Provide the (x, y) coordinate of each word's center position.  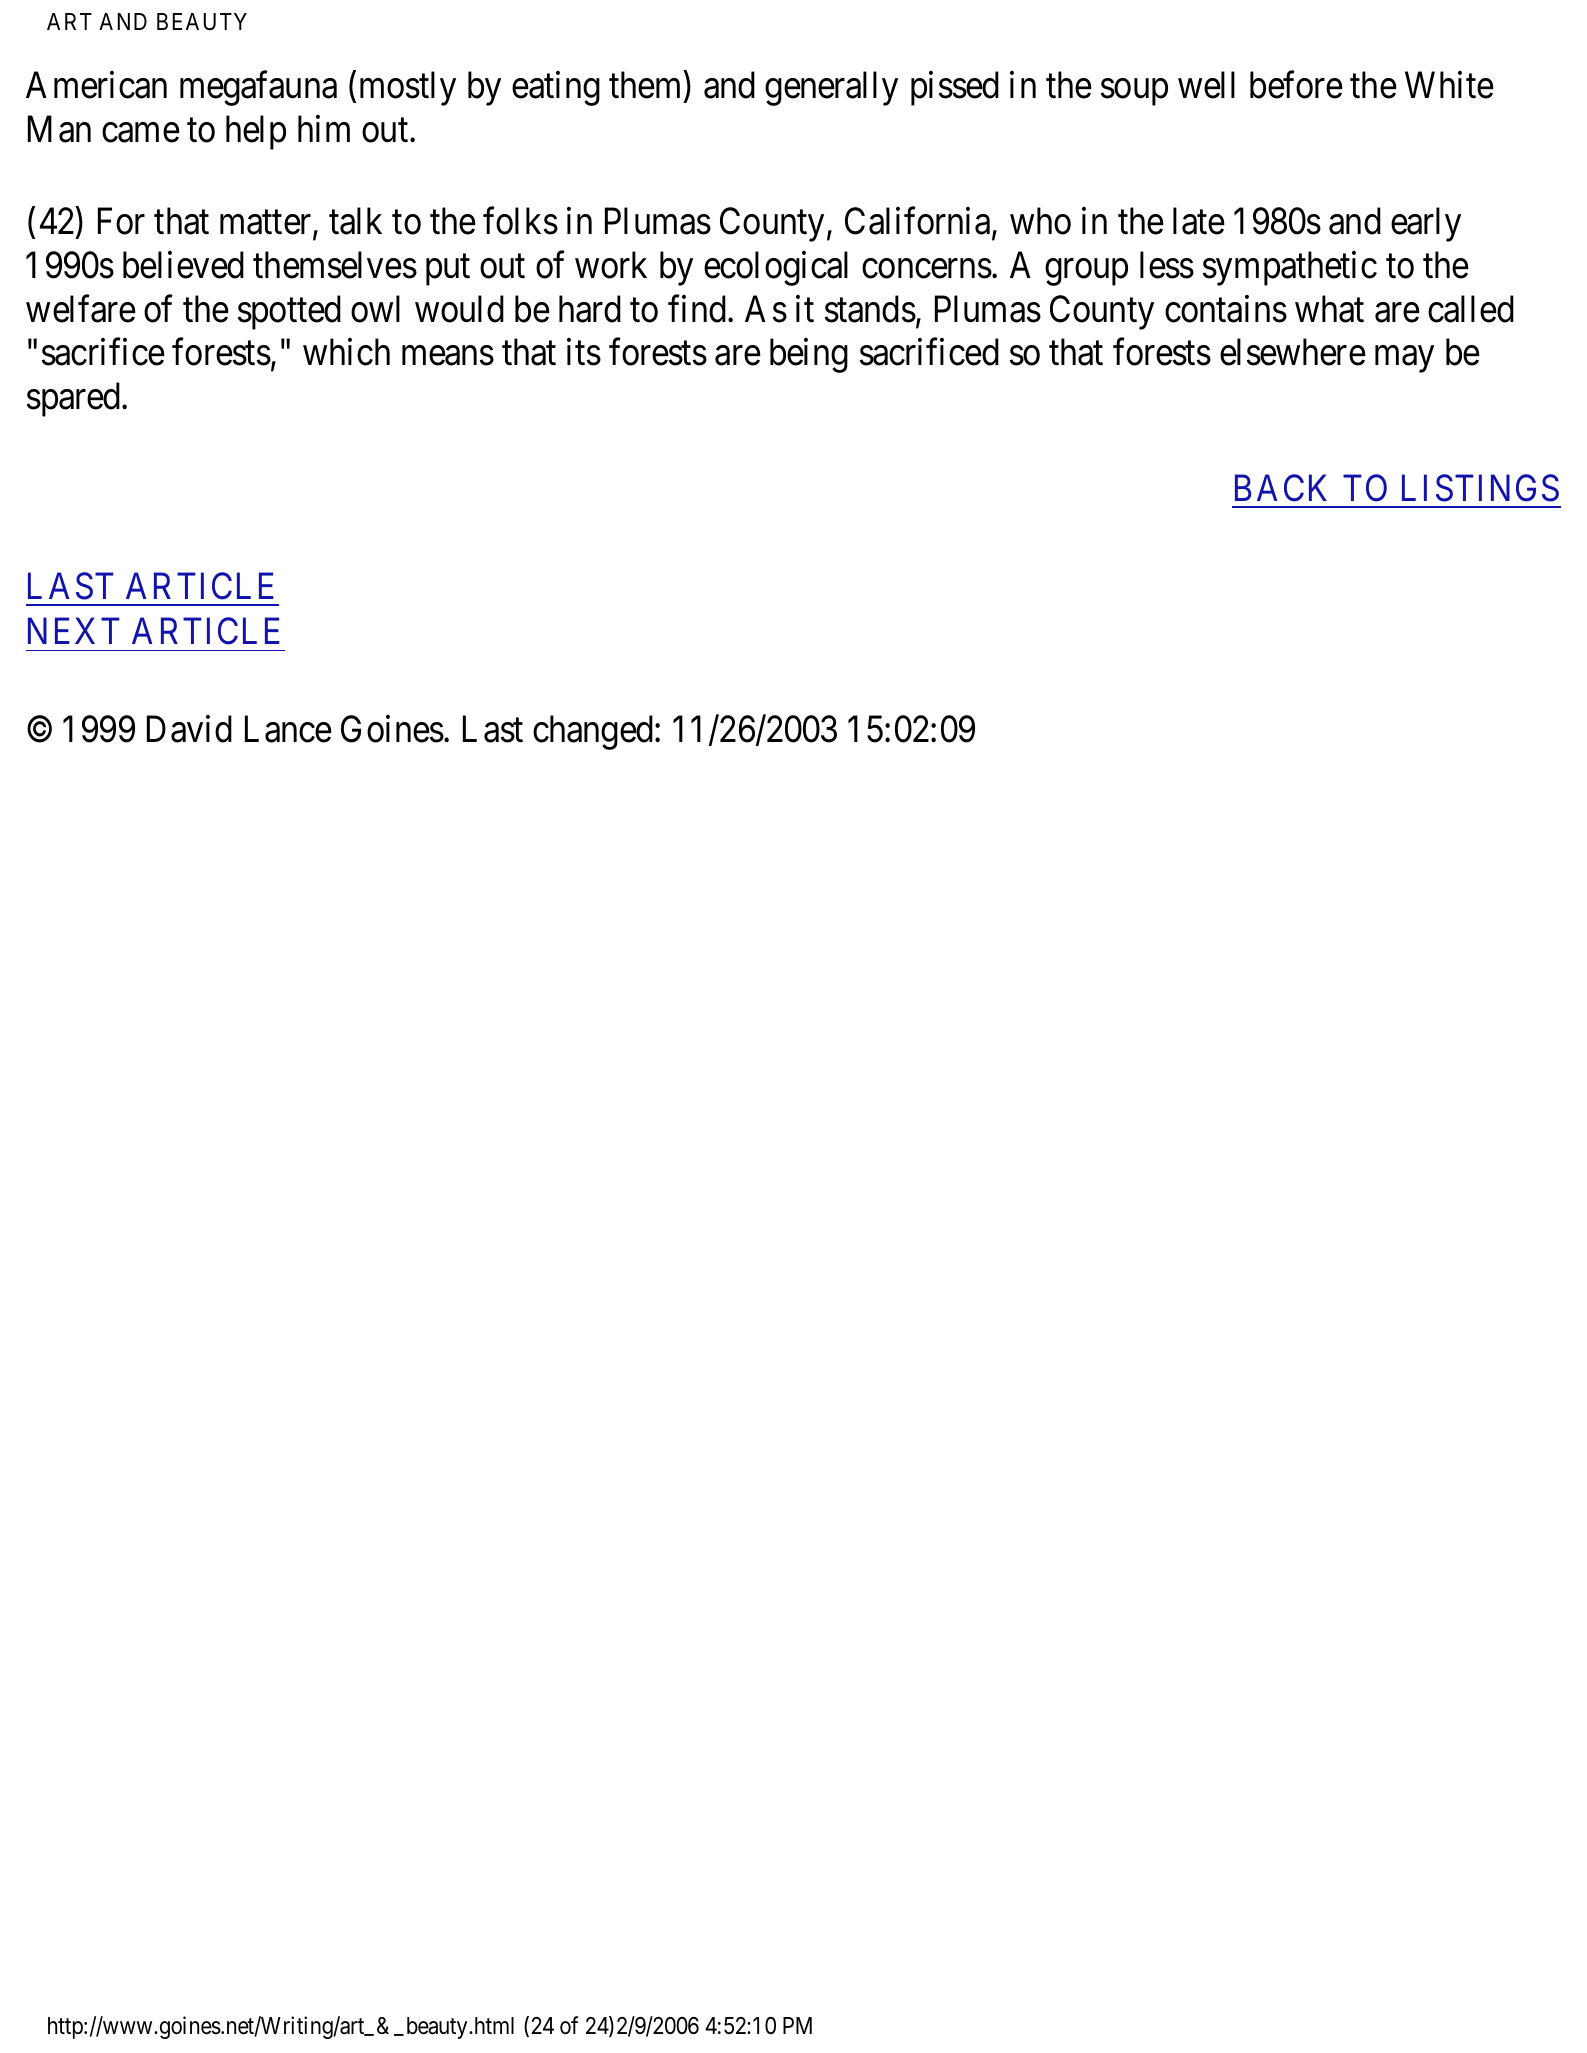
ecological (776, 268)
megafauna (258, 88)
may (1404, 359)
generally (831, 88)
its (584, 352)
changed (594, 733)
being (809, 355)
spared (75, 399)
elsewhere (1293, 352)
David (189, 729)
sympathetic (1290, 268)
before (1296, 85)
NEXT (74, 631)
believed (183, 265)
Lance (288, 729)
